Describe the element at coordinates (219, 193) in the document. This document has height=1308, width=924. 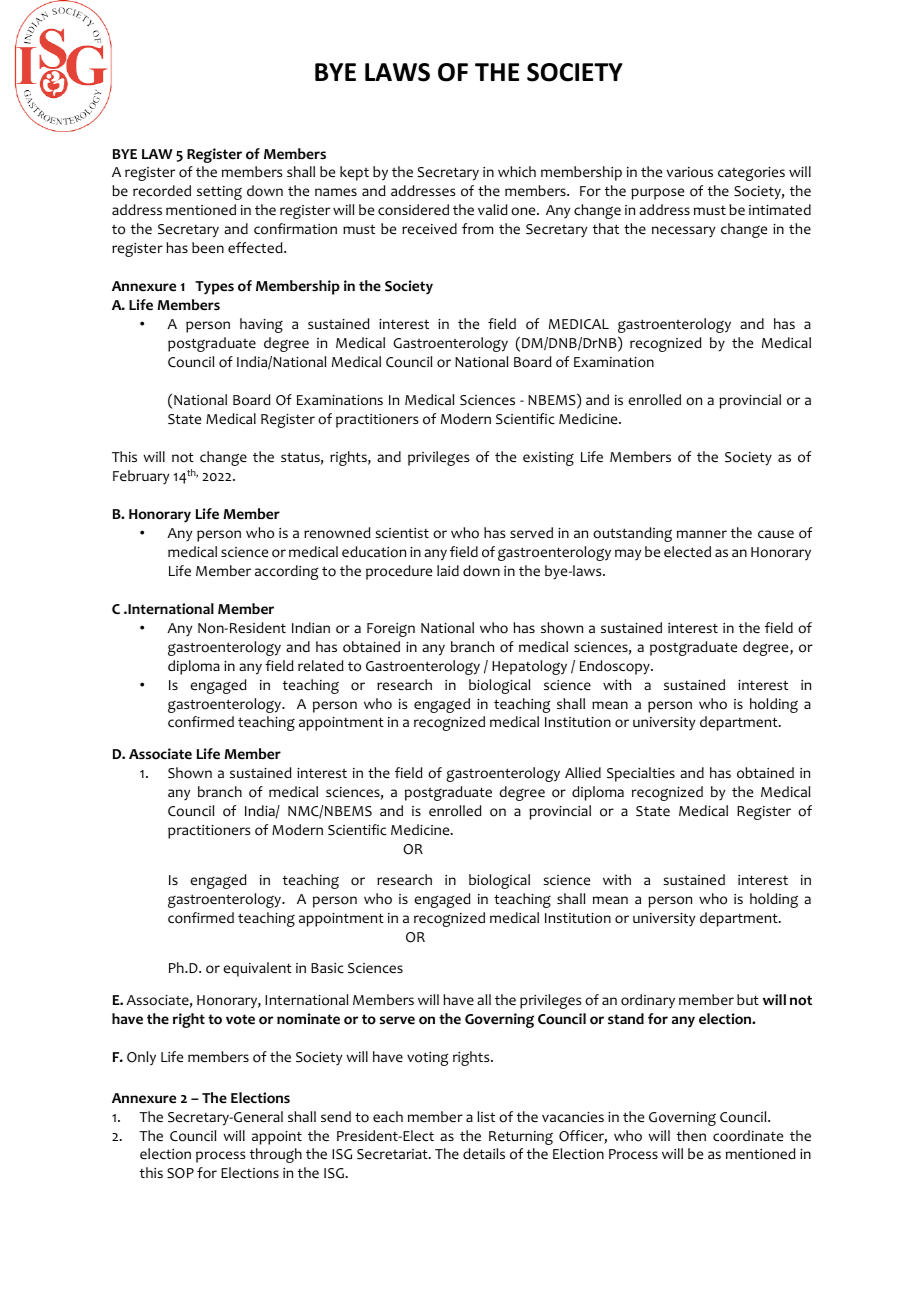
I see `setting` at that location.
